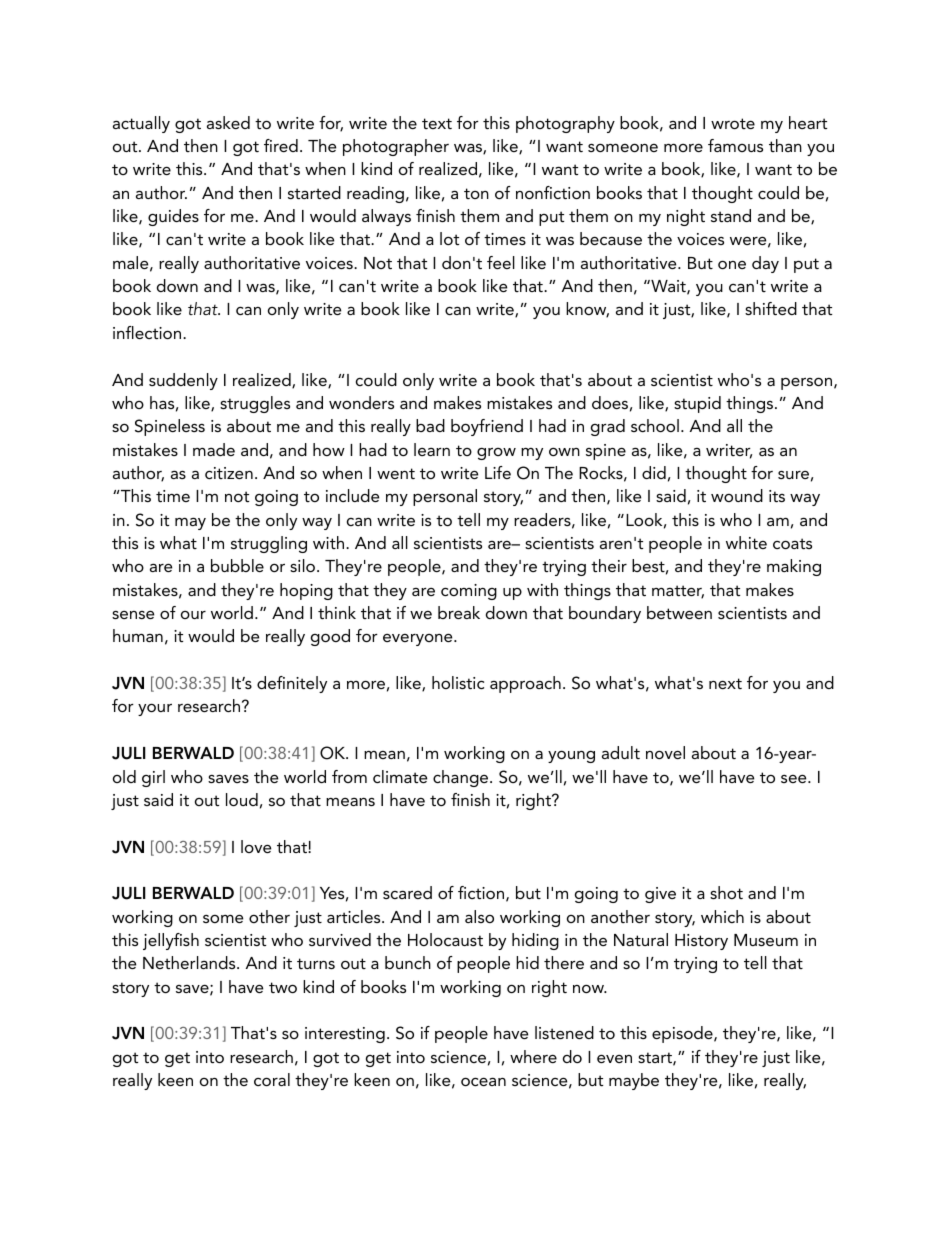  Describe the element at coordinates (483, 1081) in the screenshot. I see `ocean` at that location.
